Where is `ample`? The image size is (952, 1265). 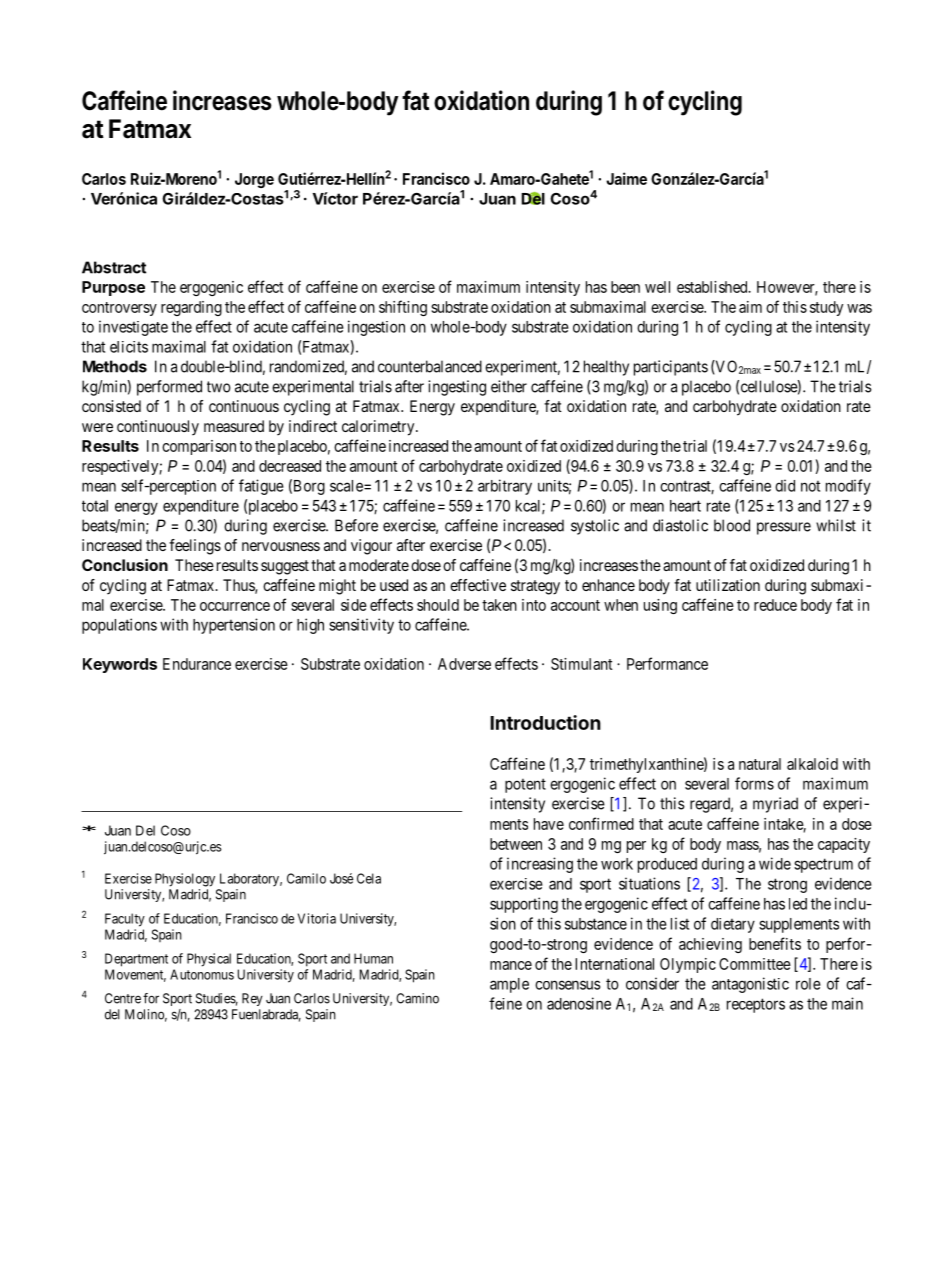 ample is located at coordinates (509, 985).
